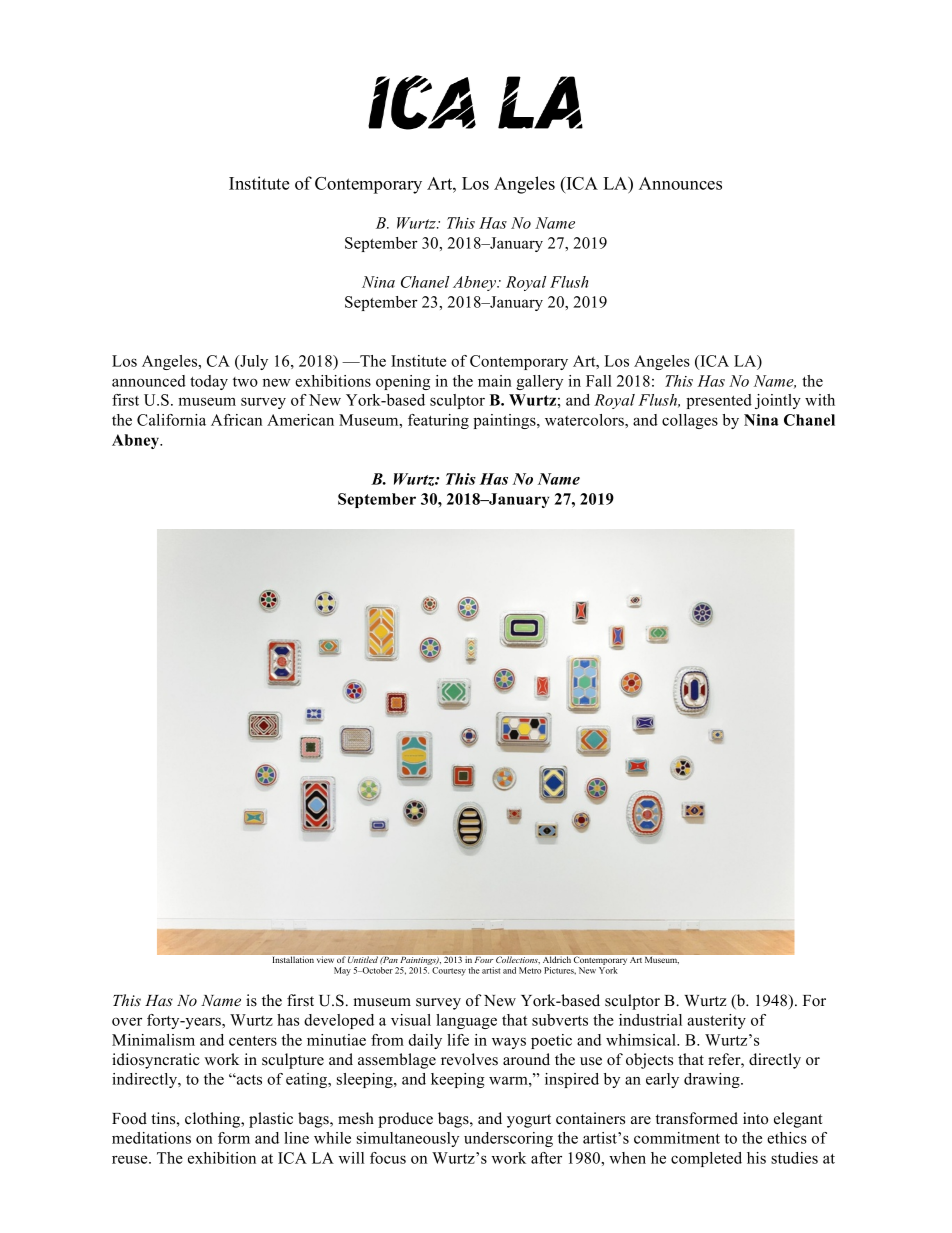  Describe the element at coordinates (253, 362) in the image. I see `July` at that location.
